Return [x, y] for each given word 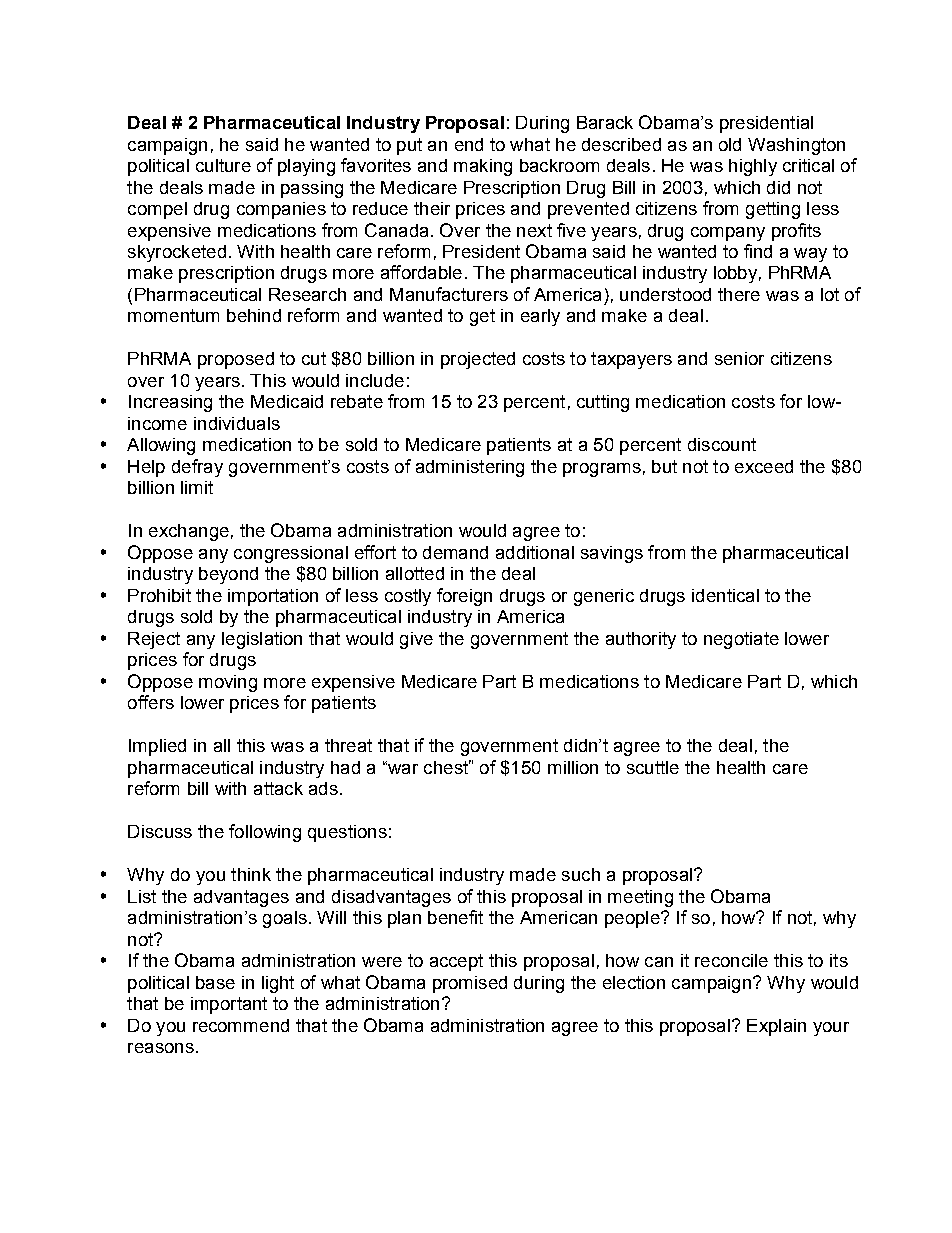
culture [223, 165]
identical [725, 595]
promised [470, 984]
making [483, 167]
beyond [228, 575]
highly [753, 167]
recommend [241, 1025]
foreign [464, 597]
